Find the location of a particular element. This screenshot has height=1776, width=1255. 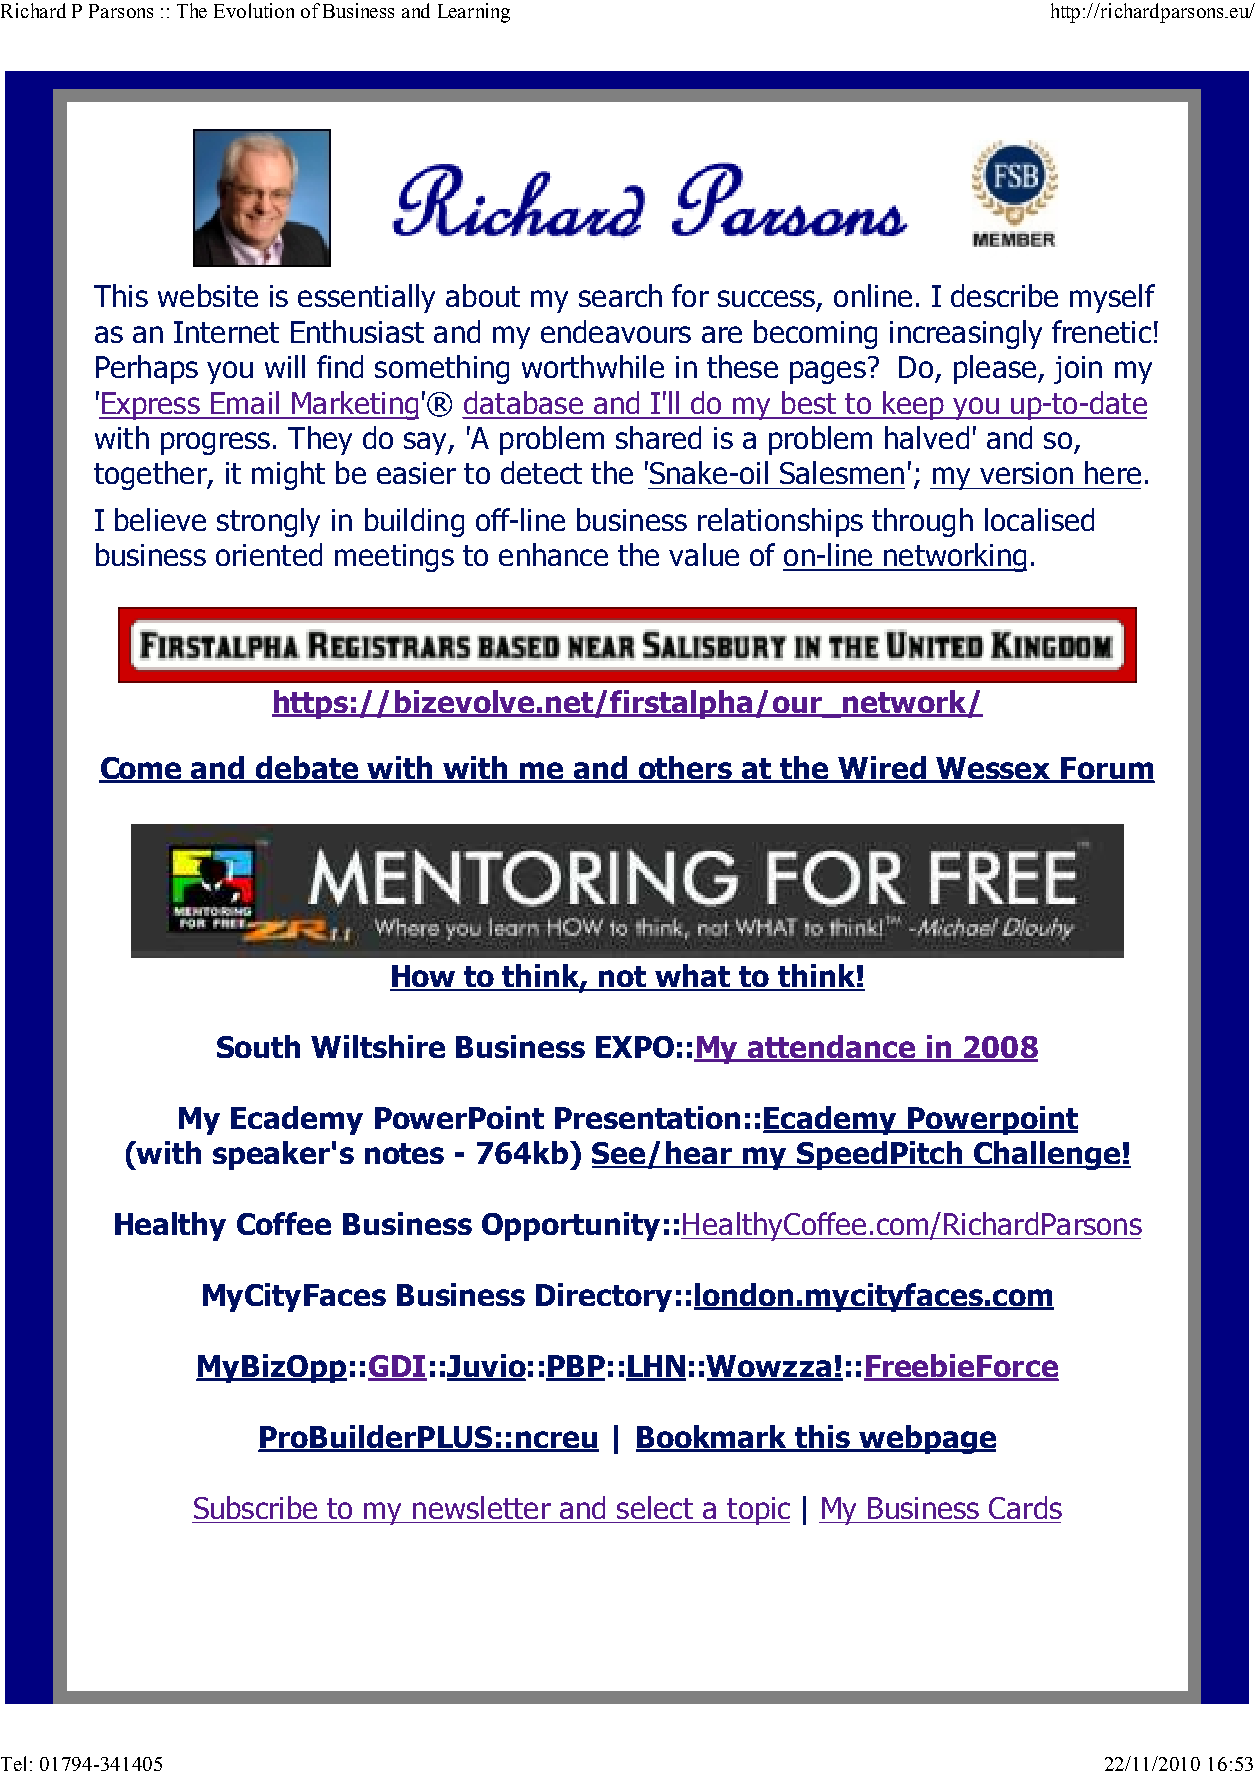

newsletter is located at coordinates (482, 1507).
